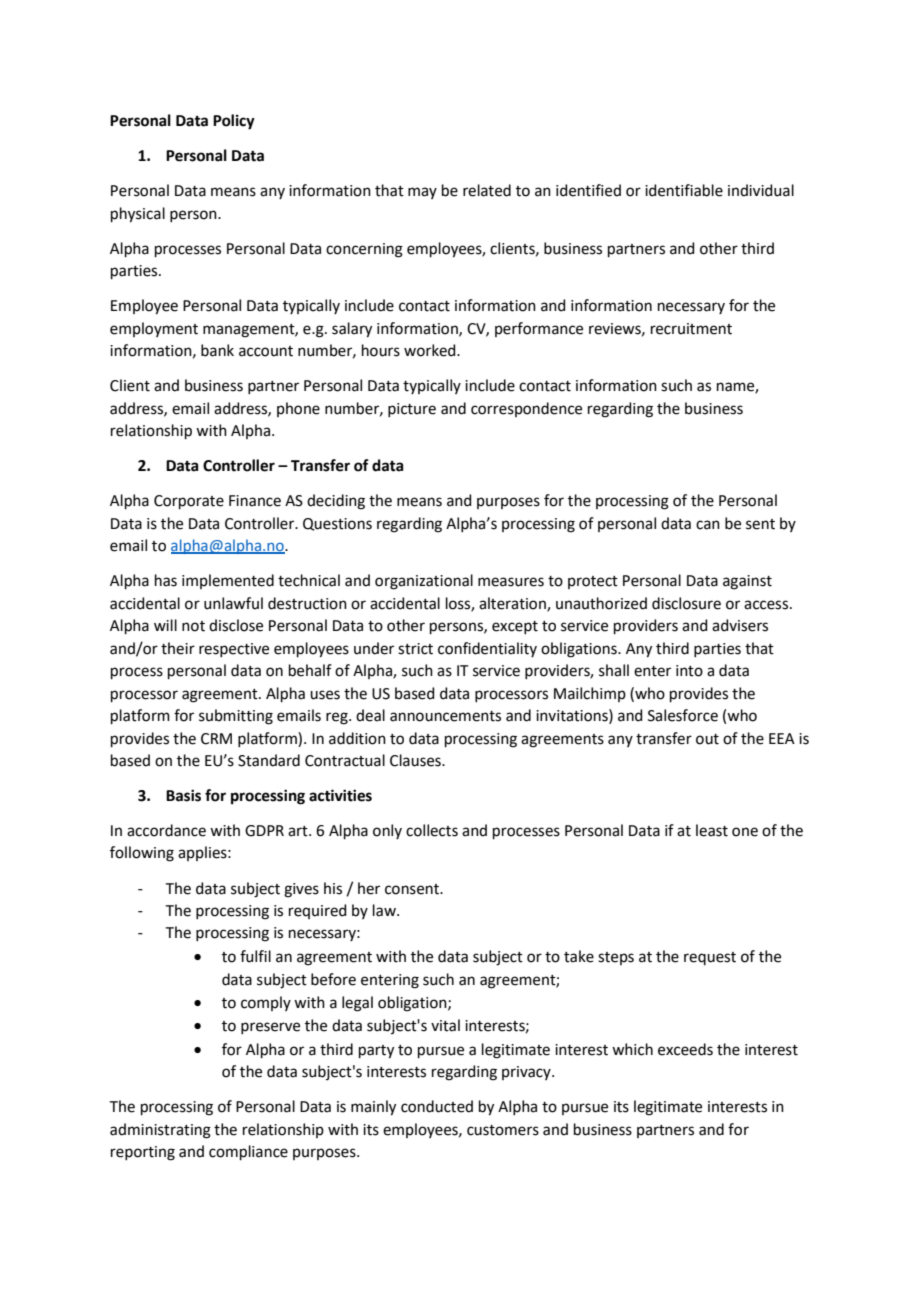 This screenshot has width=924, height=1308. What do you see at coordinates (487, 190) in the screenshot?
I see `related` at bounding box center [487, 190].
